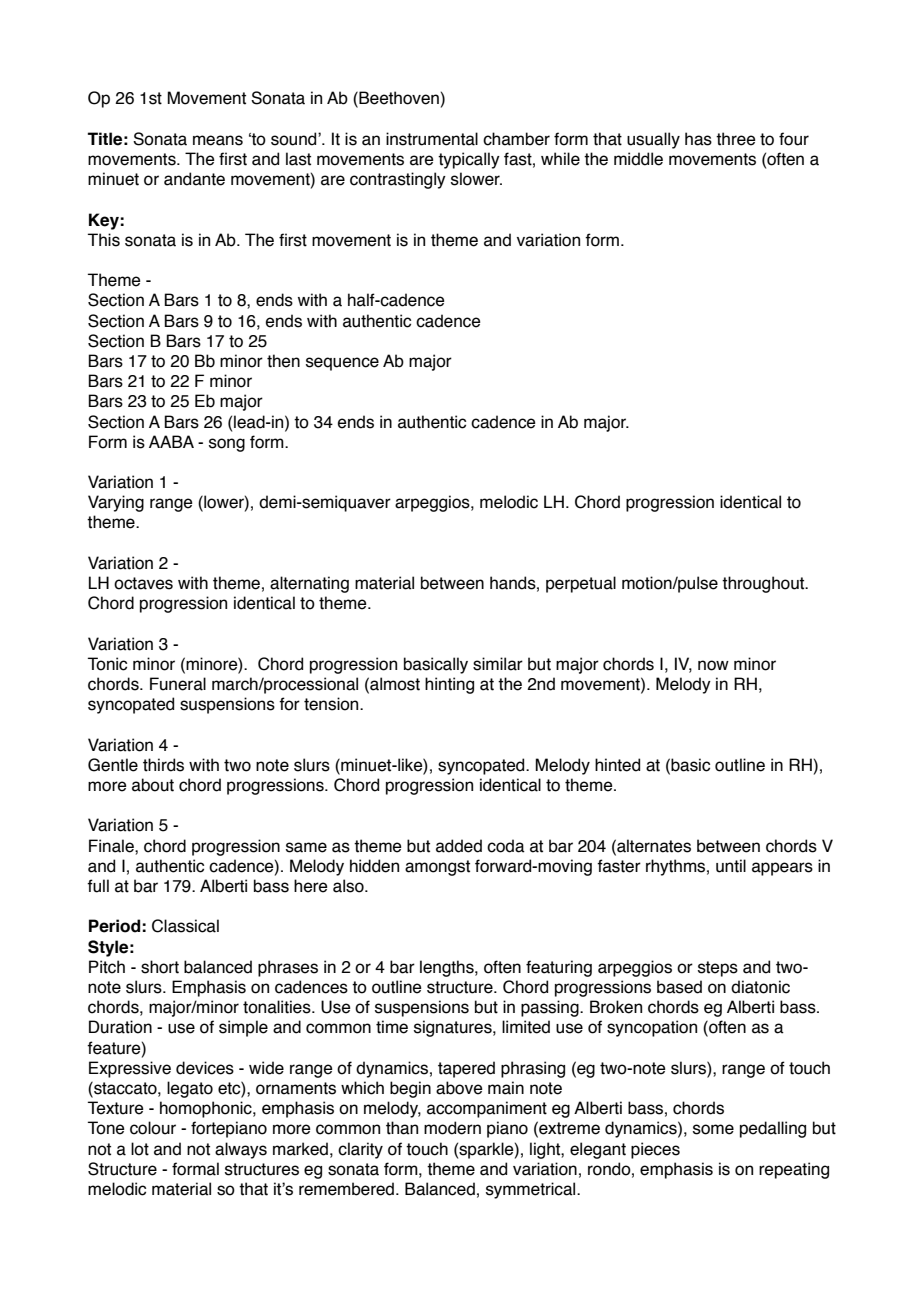 Image resolution: width=924 pixels, height=1308 pixels. What do you see at coordinates (452, 1128) in the screenshot?
I see `modern` at bounding box center [452, 1128].
